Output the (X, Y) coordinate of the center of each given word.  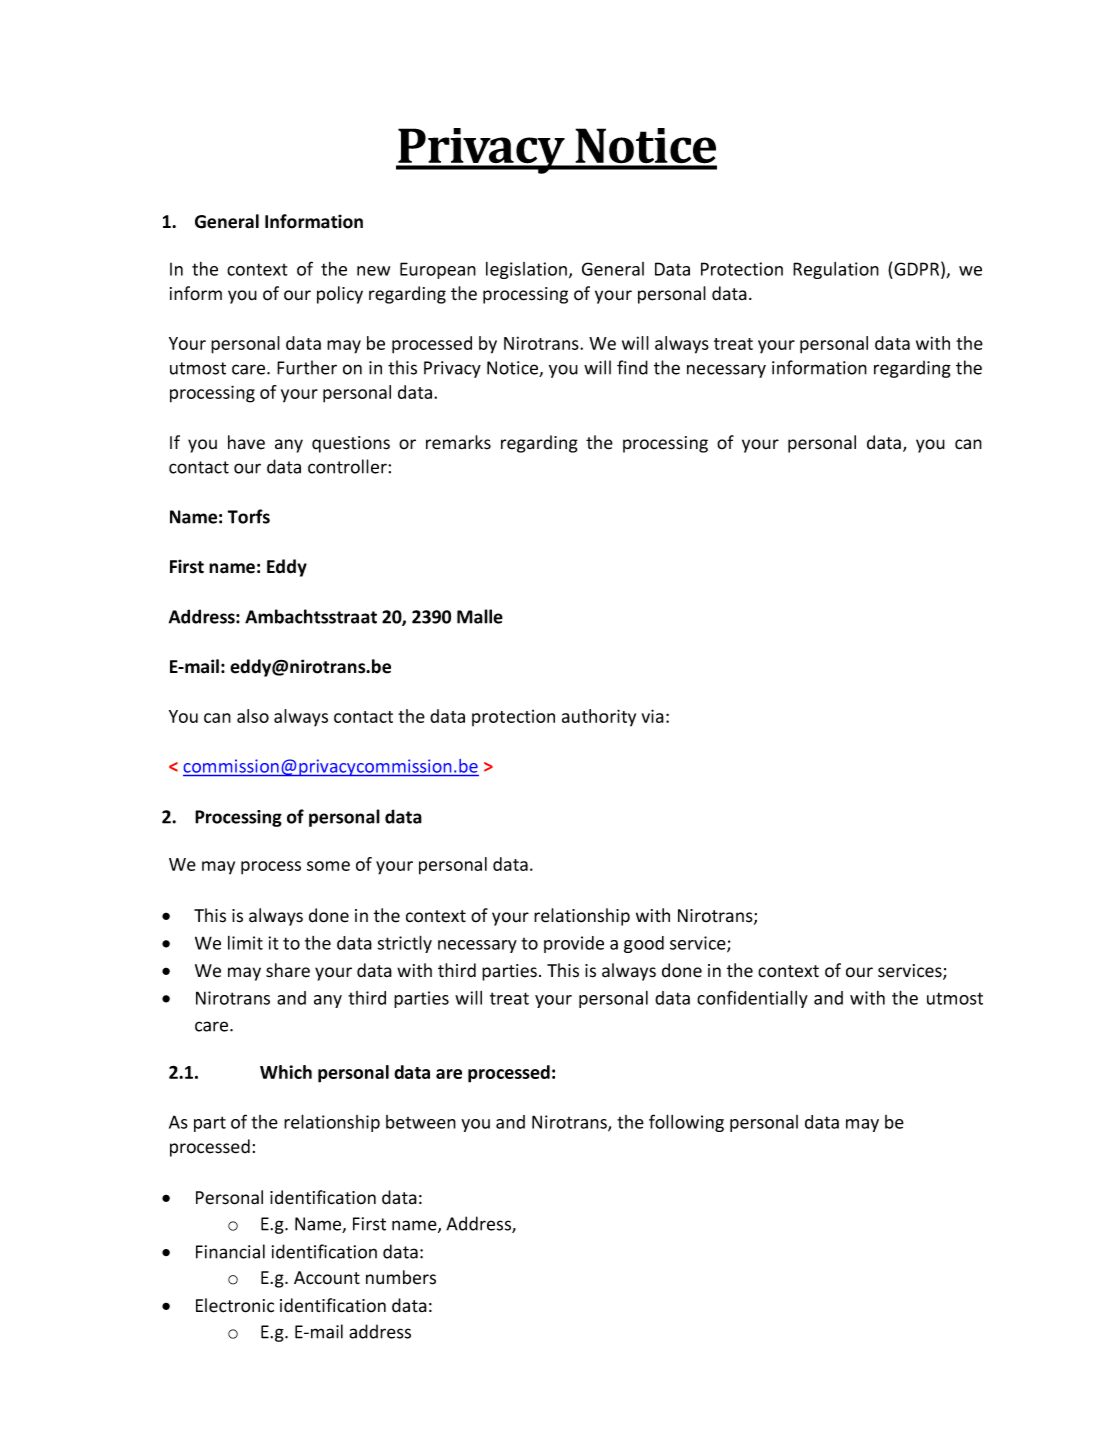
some (328, 866)
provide (574, 944)
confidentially (752, 999)
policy (340, 295)
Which (286, 1072)
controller (348, 466)
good (644, 944)
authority (599, 718)
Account (327, 1278)
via (652, 716)
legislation (528, 270)
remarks (458, 442)
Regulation (836, 270)
